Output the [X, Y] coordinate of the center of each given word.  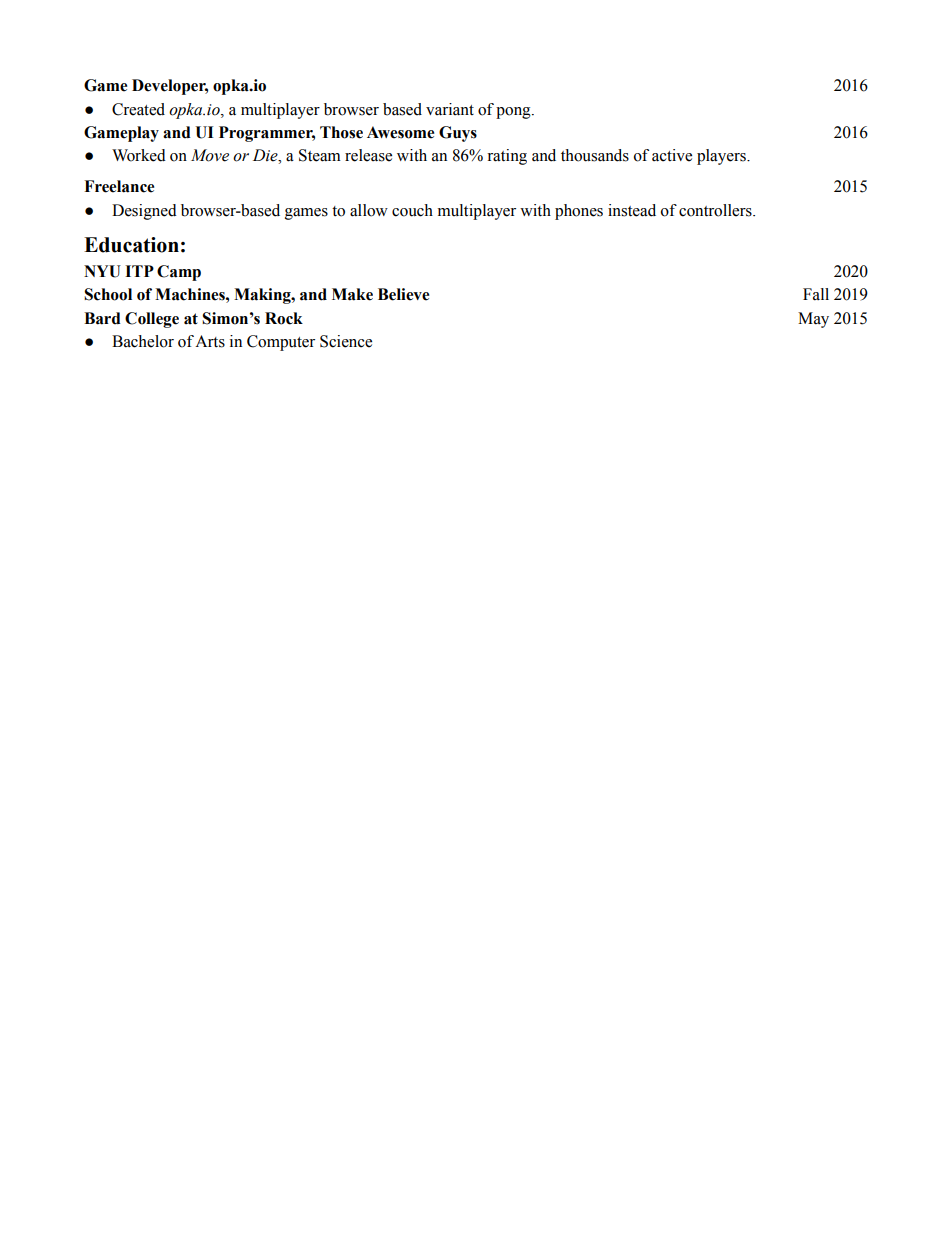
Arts [210, 341]
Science [346, 341]
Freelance [119, 186]
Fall [816, 294]
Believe [403, 294]
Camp [179, 273]
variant [450, 109]
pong [514, 113]
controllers [716, 210]
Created [138, 109]
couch [412, 210]
